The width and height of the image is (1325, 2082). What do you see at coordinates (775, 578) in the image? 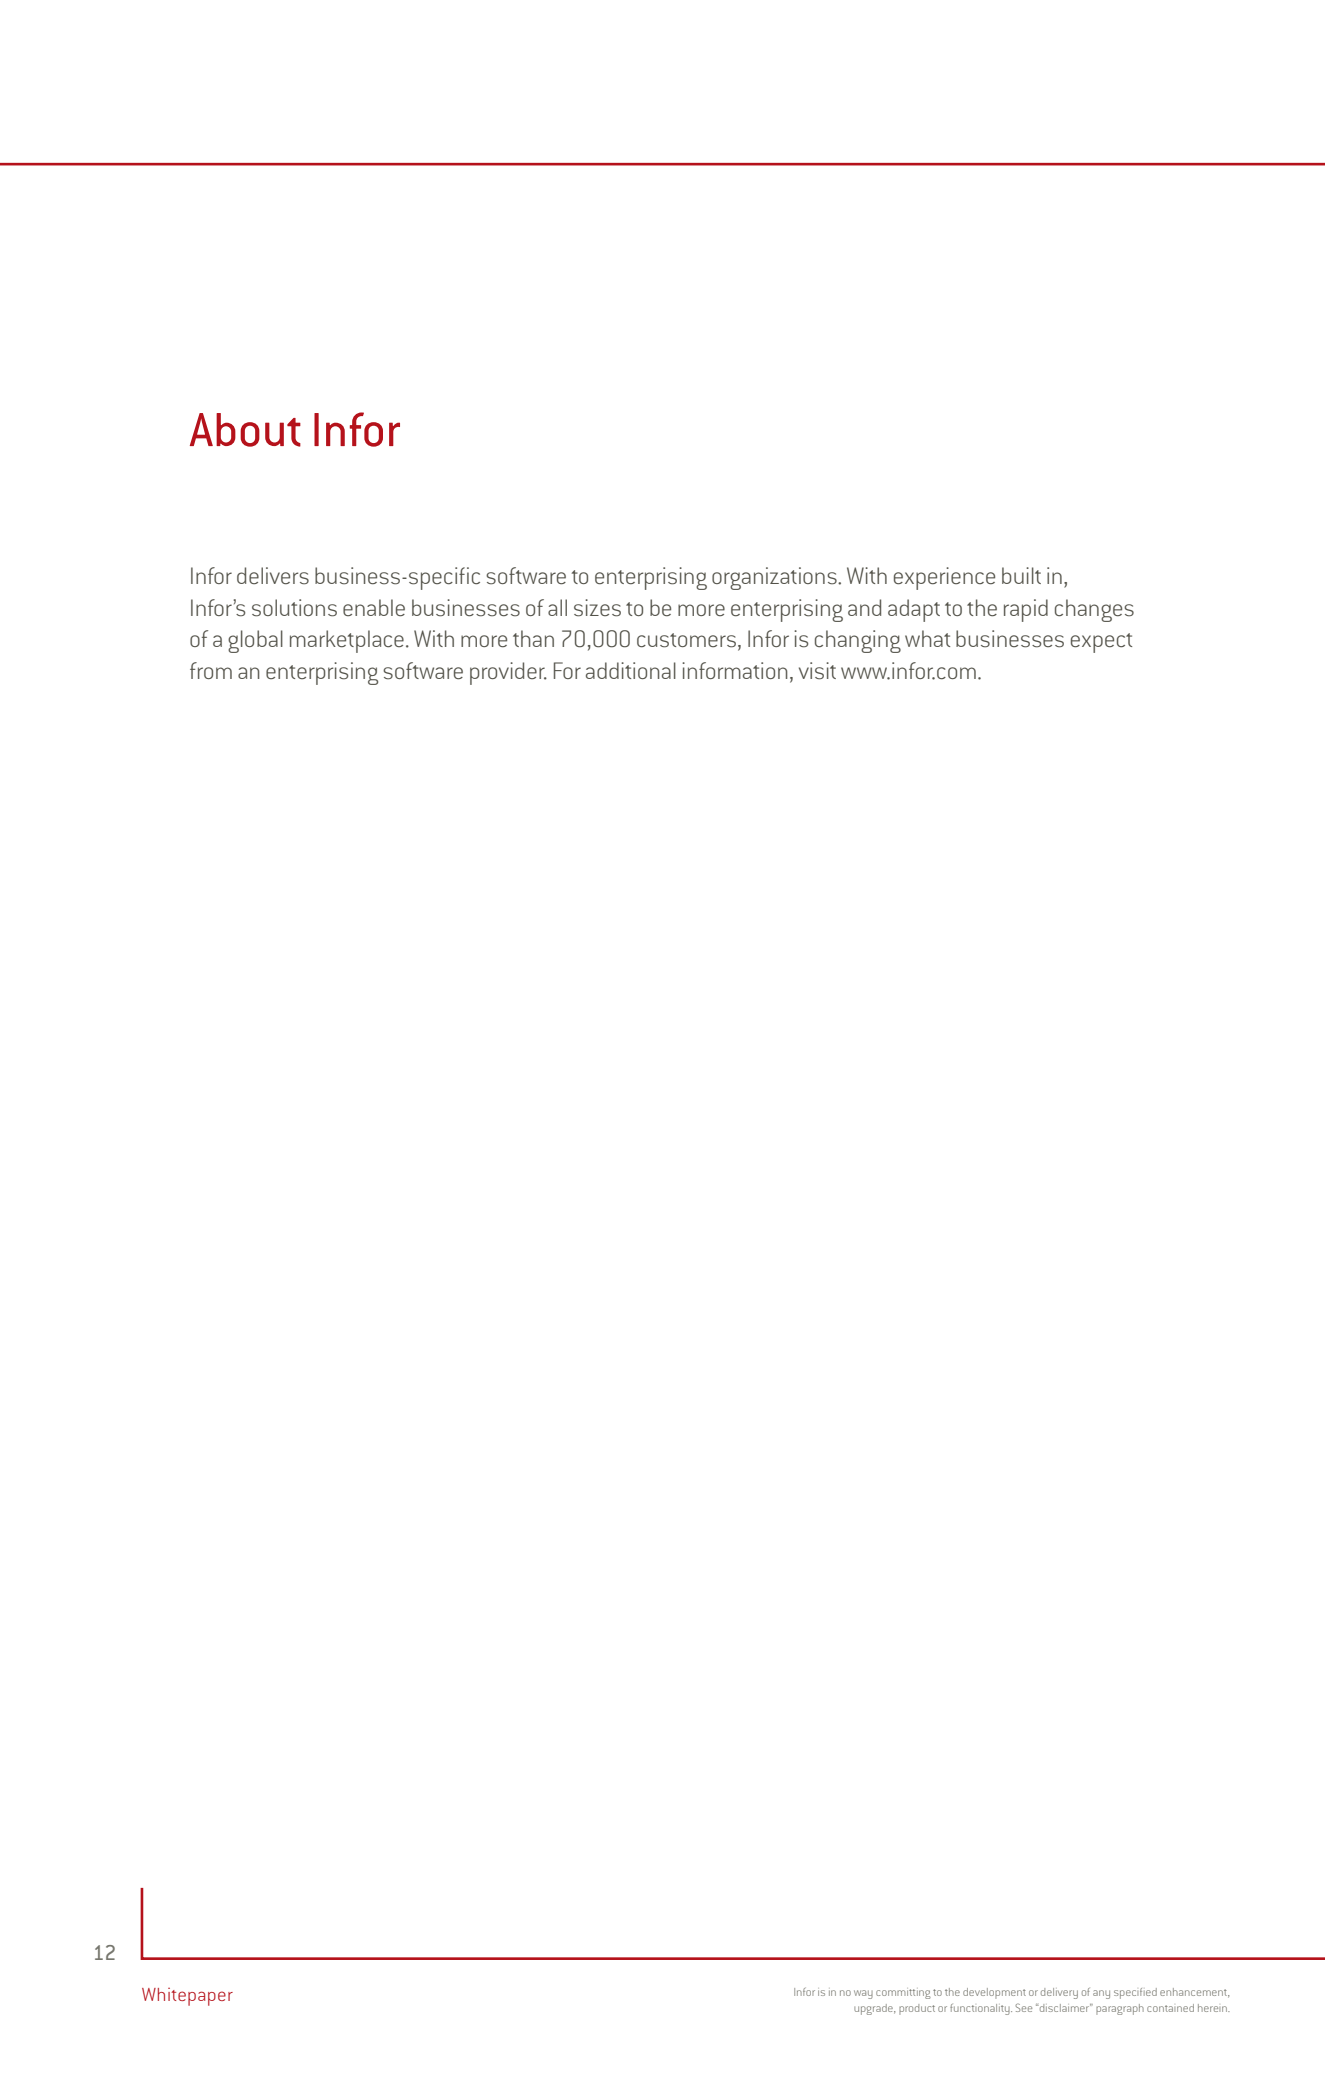
I see `organizations` at bounding box center [775, 578].
